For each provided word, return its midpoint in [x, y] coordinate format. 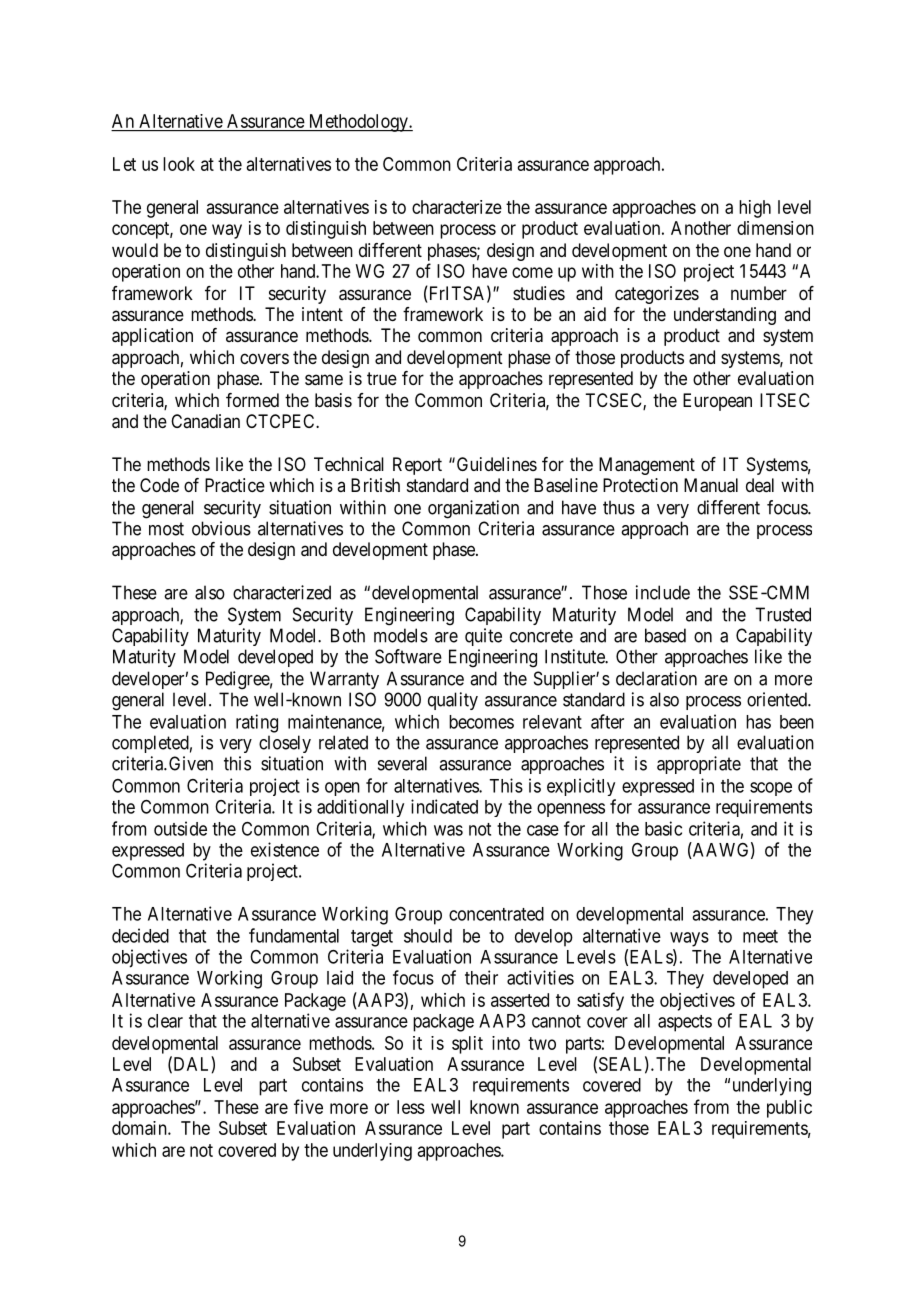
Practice [235, 485]
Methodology [358, 123]
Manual [711, 485]
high [755, 209]
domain [140, 1128]
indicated [444, 806]
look [179, 164]
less [411, 1107]
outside [180, 828]
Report [417, 466]
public [789, 1109]
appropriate [699, 765]
